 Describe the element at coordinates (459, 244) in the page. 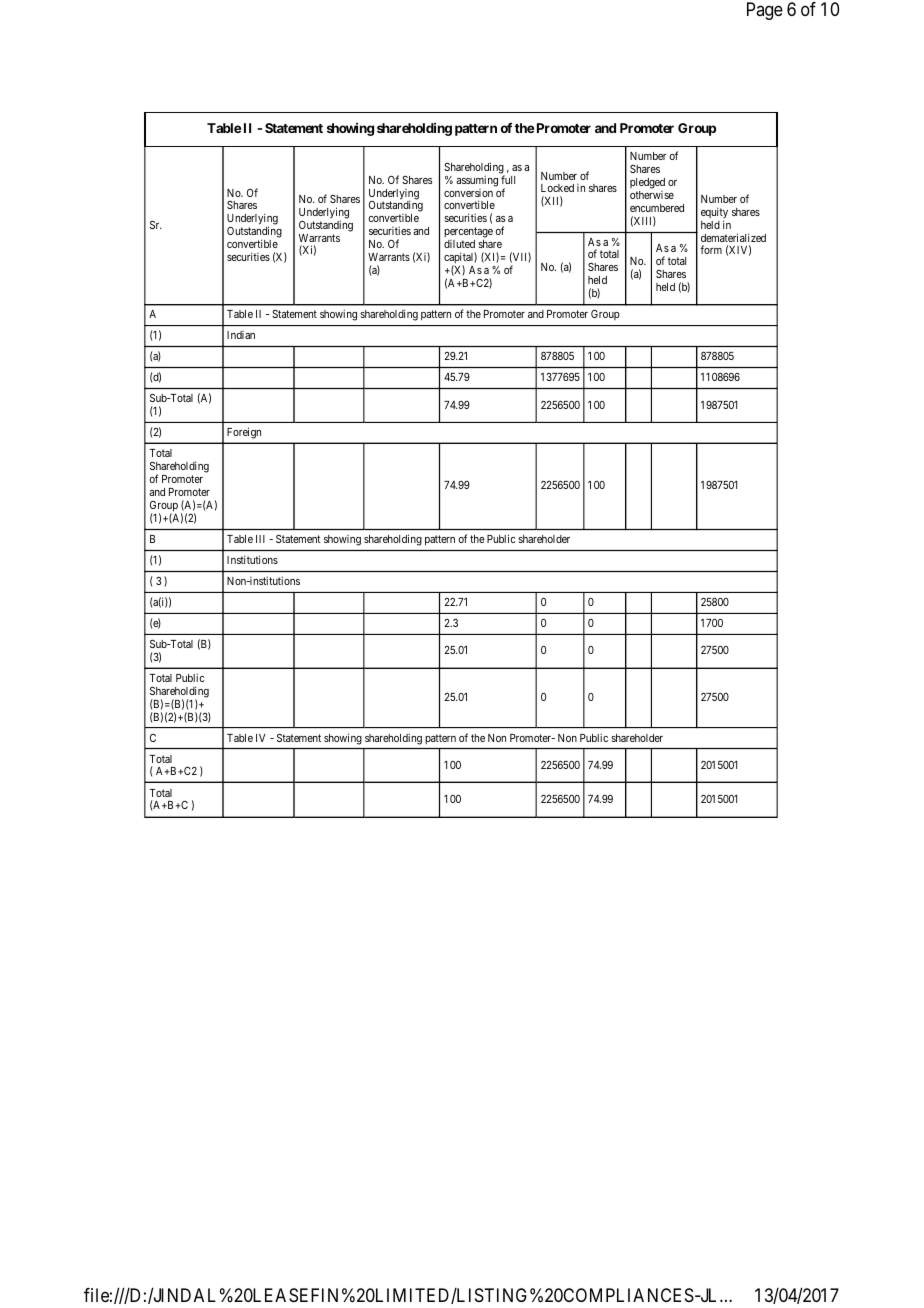

I see `diluted` at that location.
